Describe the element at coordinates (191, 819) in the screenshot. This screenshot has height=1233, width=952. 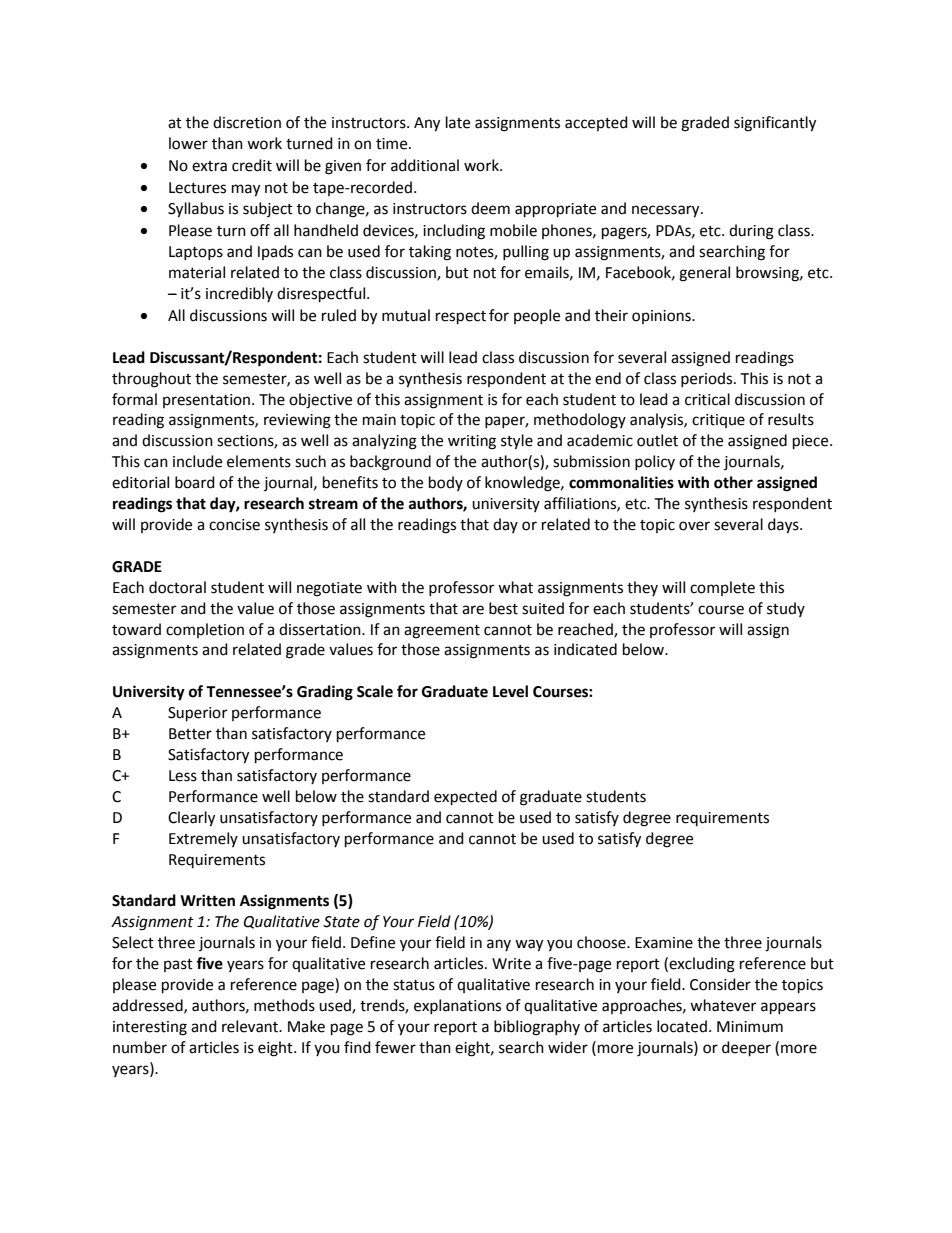
I see `Clearly` at that location.
